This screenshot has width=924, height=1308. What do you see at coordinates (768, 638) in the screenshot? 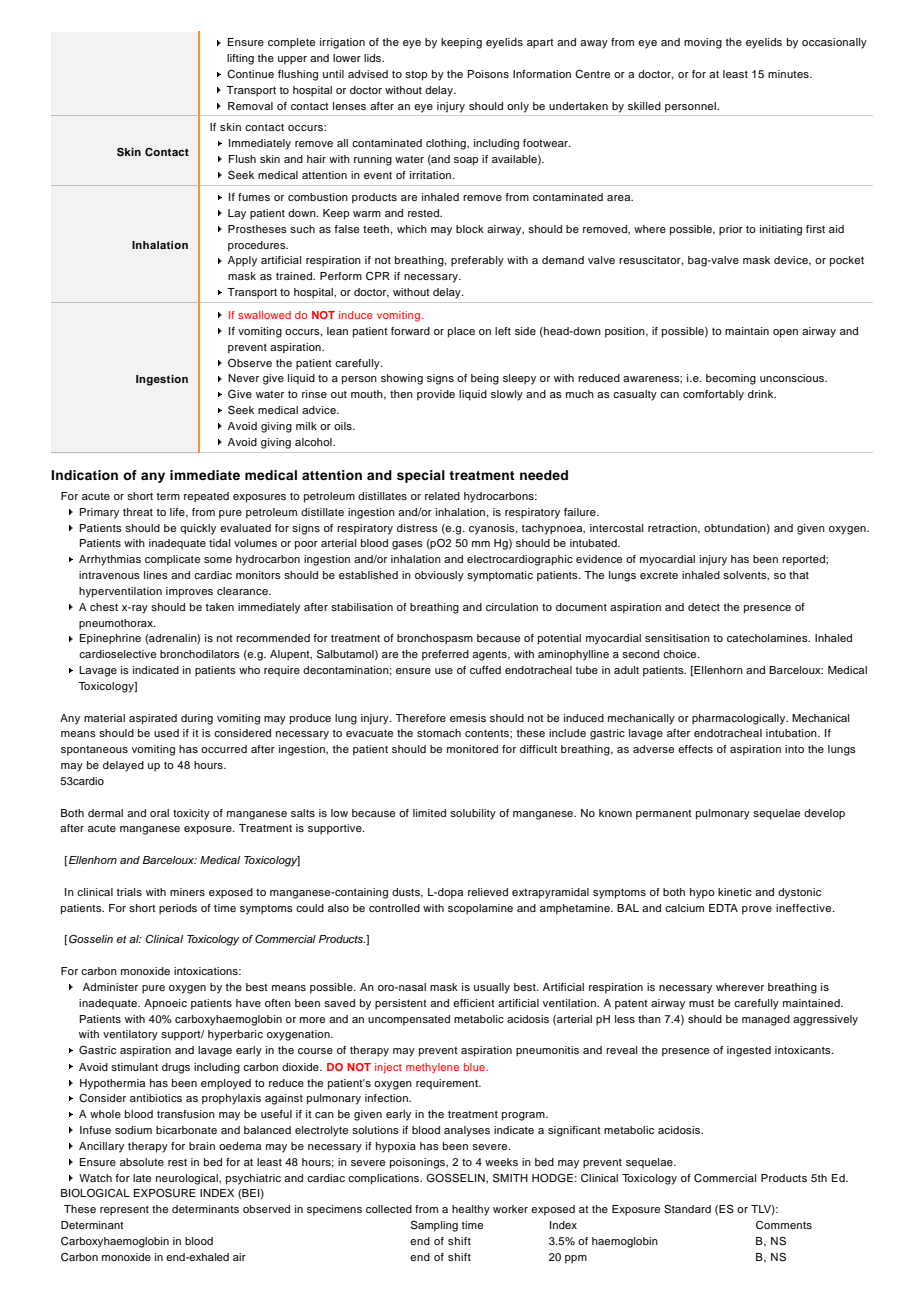
I see `catecholamines` at bounding box center [768, 638].
